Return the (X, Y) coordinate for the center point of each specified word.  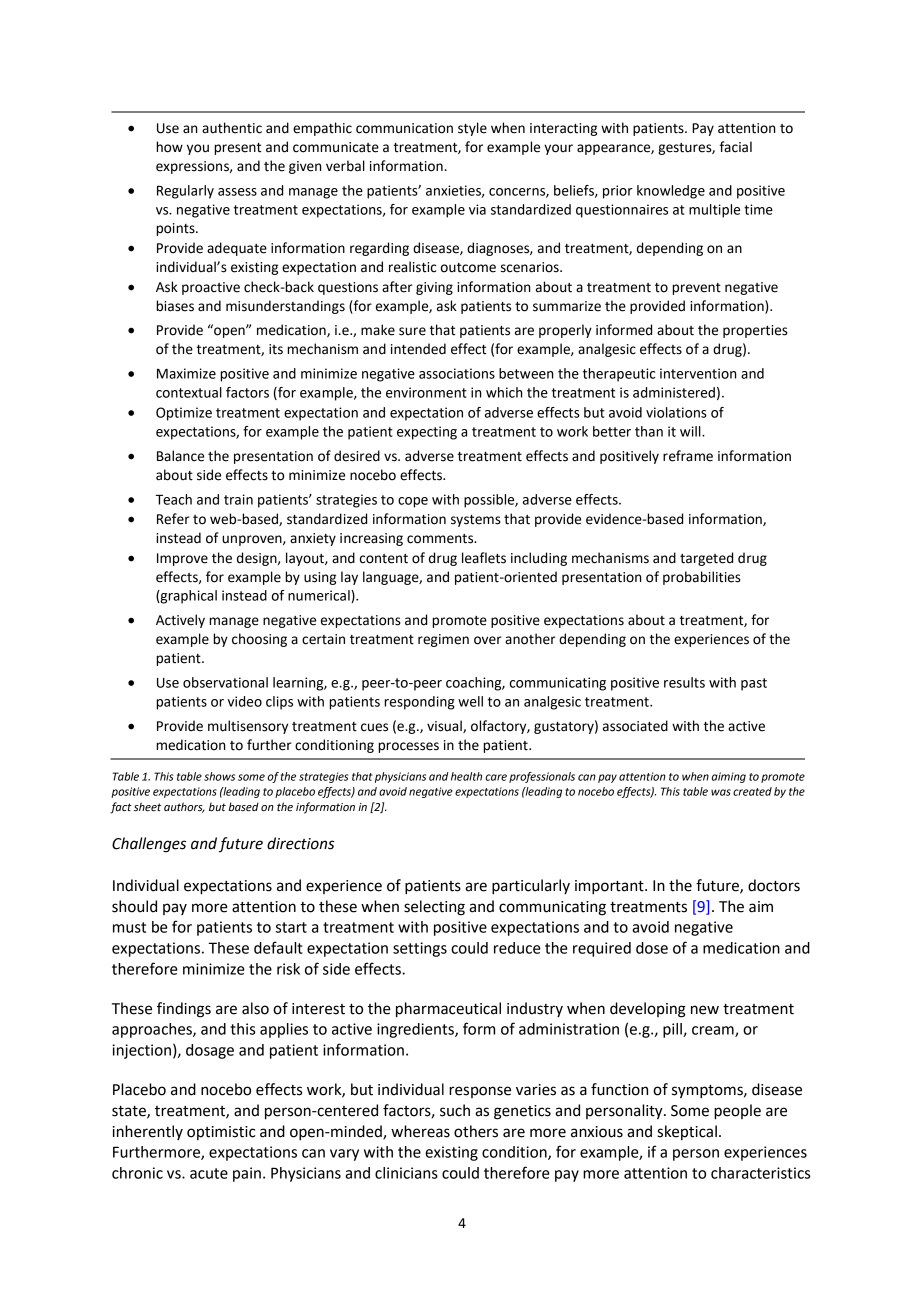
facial (736, 147)
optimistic (221, 1133)
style (472, 129)
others (476, 1131)
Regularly (185, 192)
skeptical (687, 1132)
